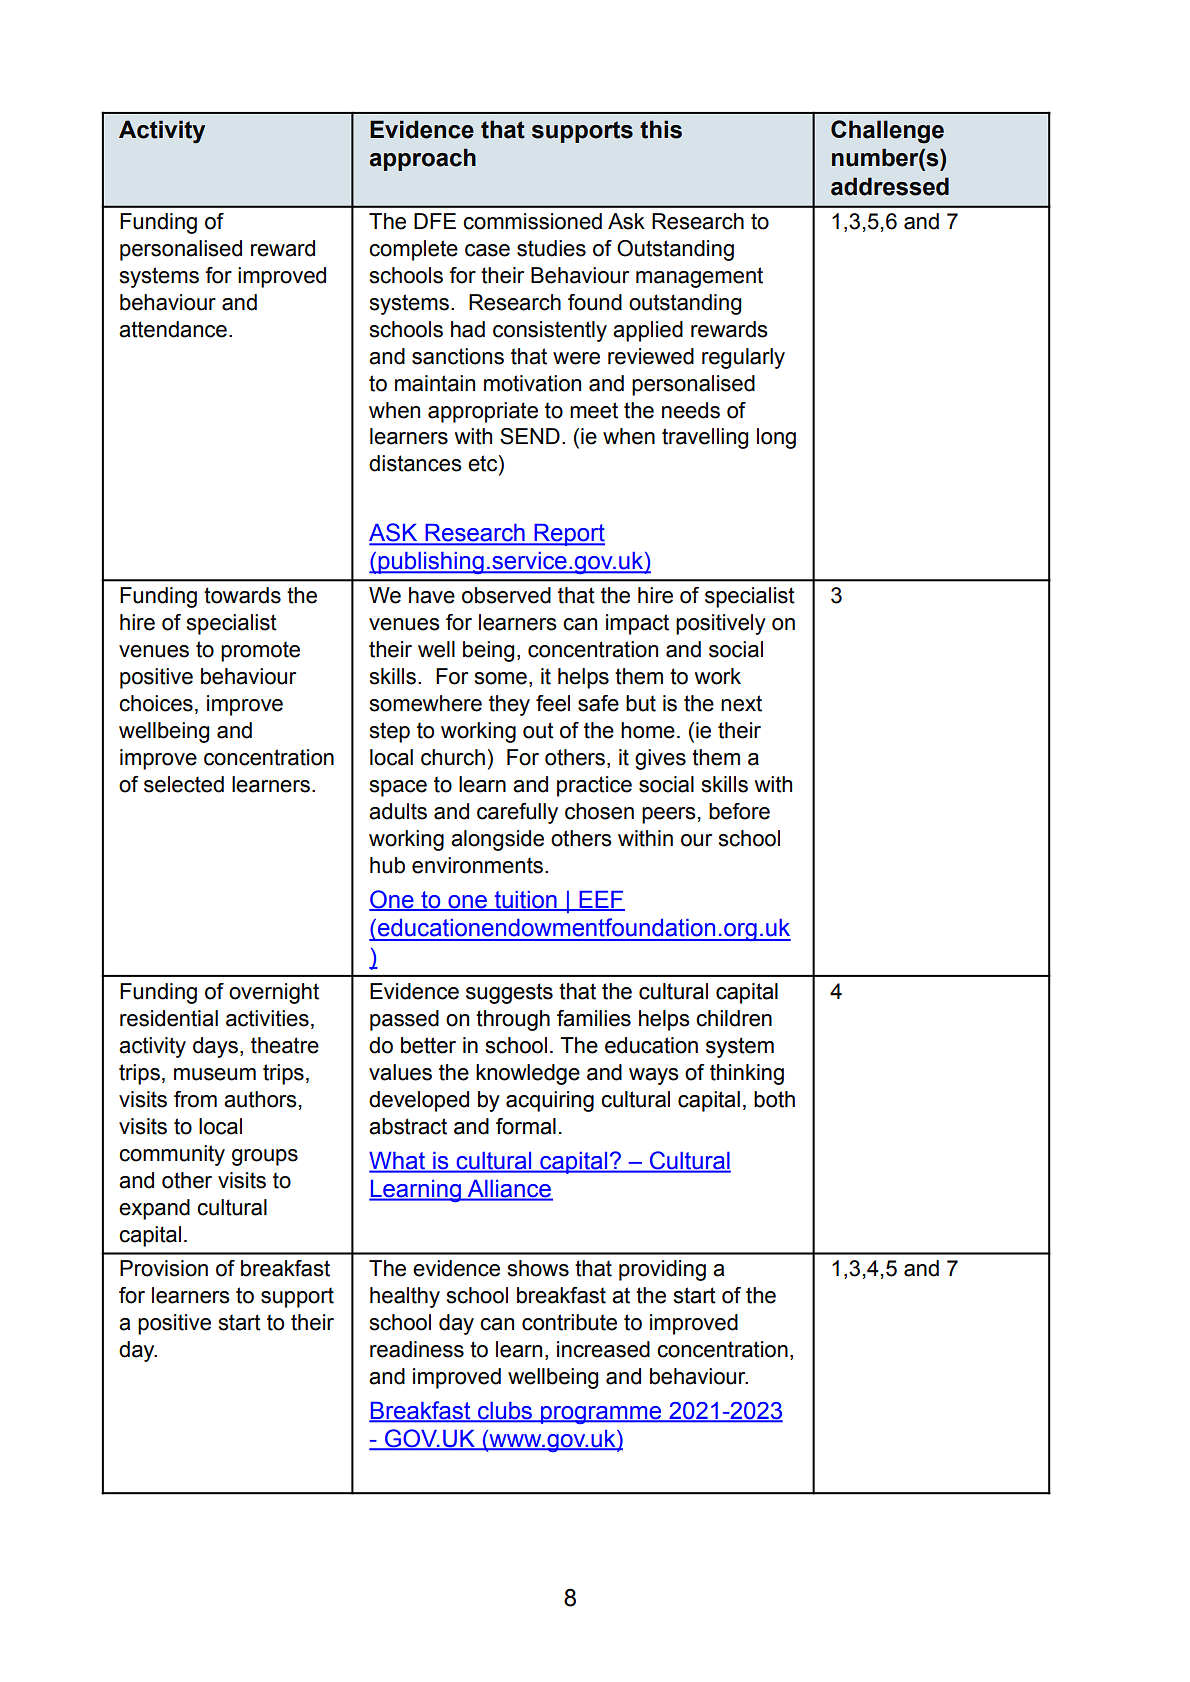  Describe the element at coordinates (422, 159) in the page. I see `approach` at that location.
